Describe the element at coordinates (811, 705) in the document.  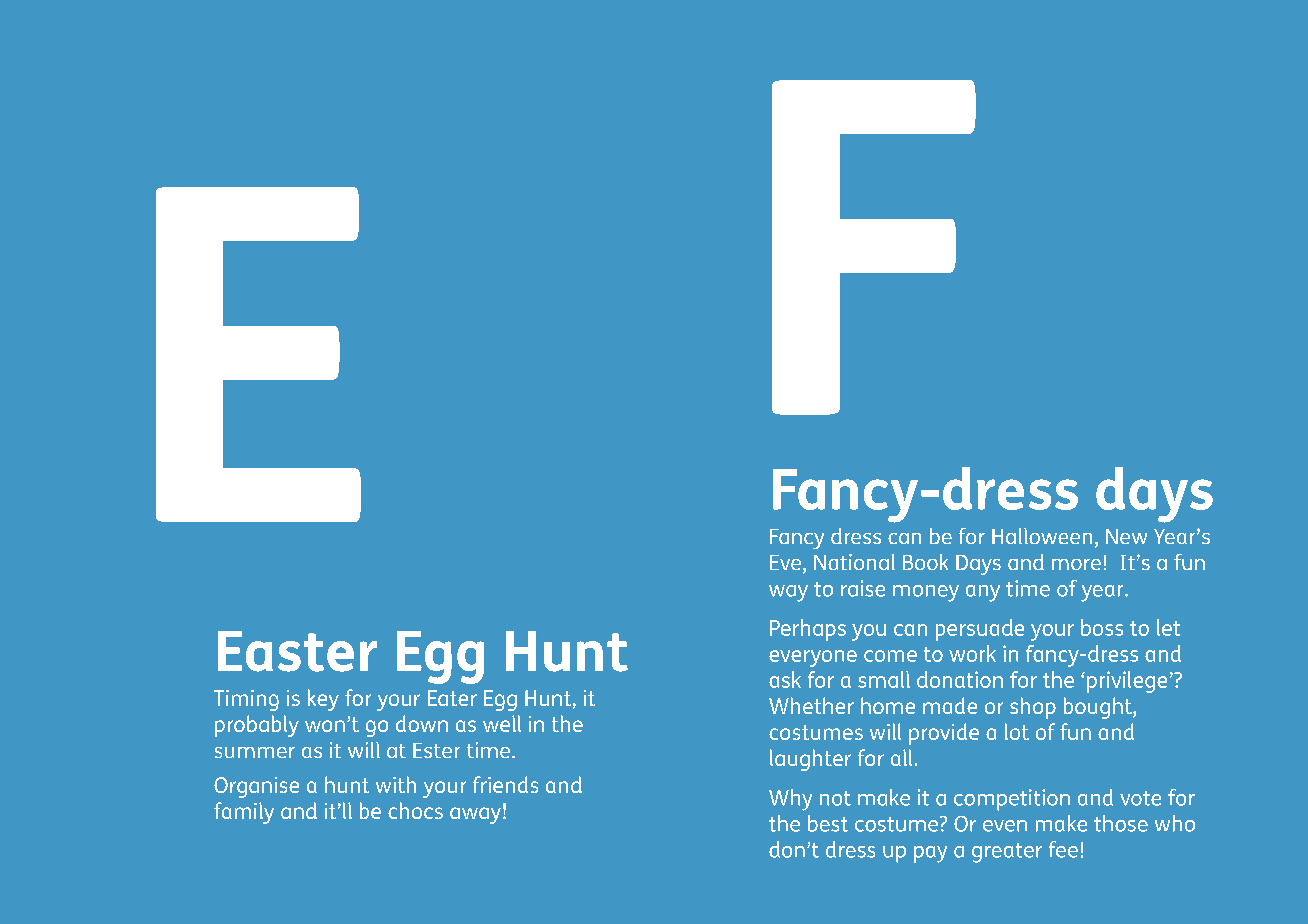
I see `Whether` at that location.
